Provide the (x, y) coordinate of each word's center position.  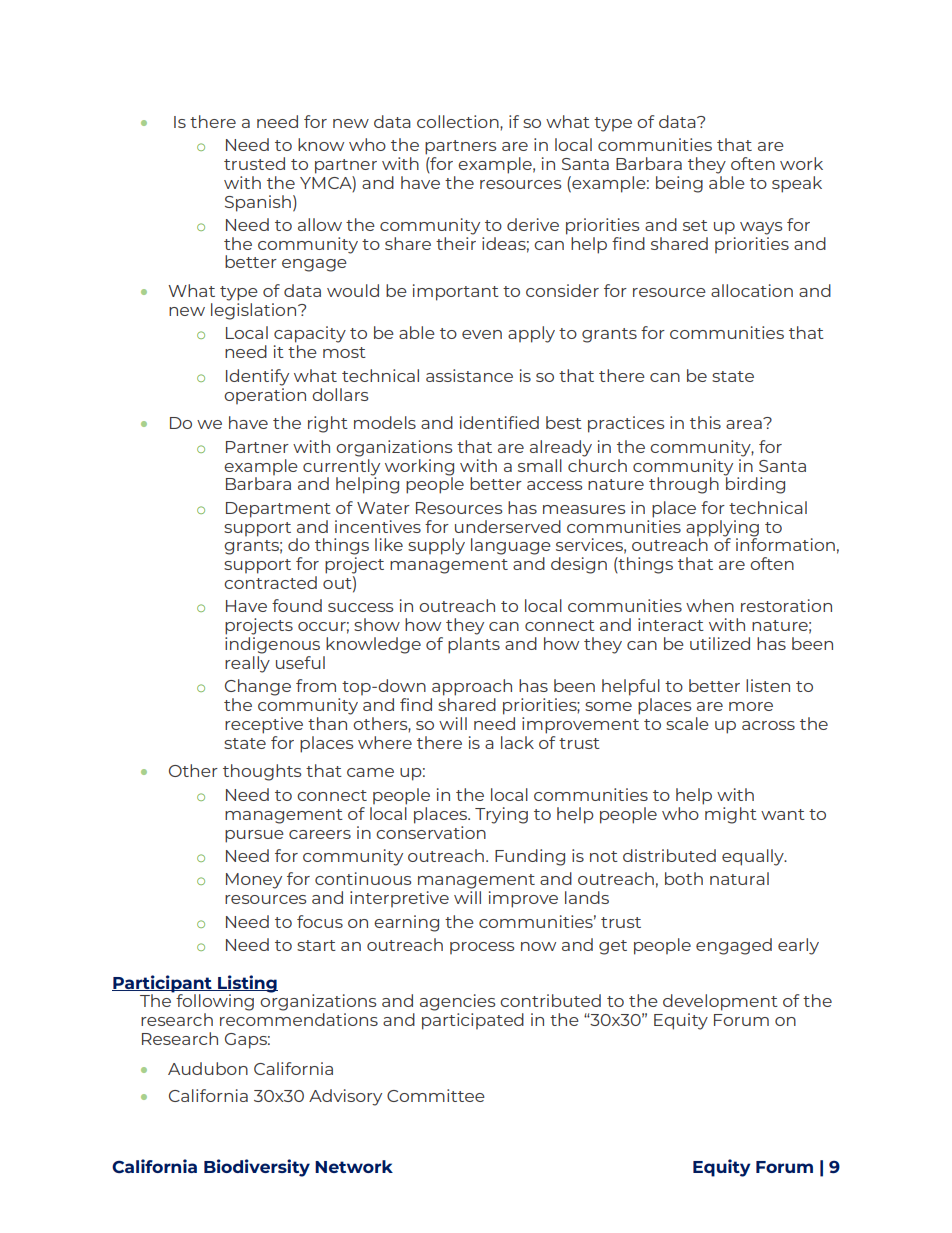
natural (739, 878)
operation (265, 394)
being (679, 184)
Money (254, 881)
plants (474, 645)
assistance (469, 375)
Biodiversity (257, 1168)
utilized (720, 643)
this (705, 422)
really (247, 664)
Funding (530, 857)
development (720, 1002)
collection (459, 121)
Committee (436, 1095)
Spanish (258, 203)
